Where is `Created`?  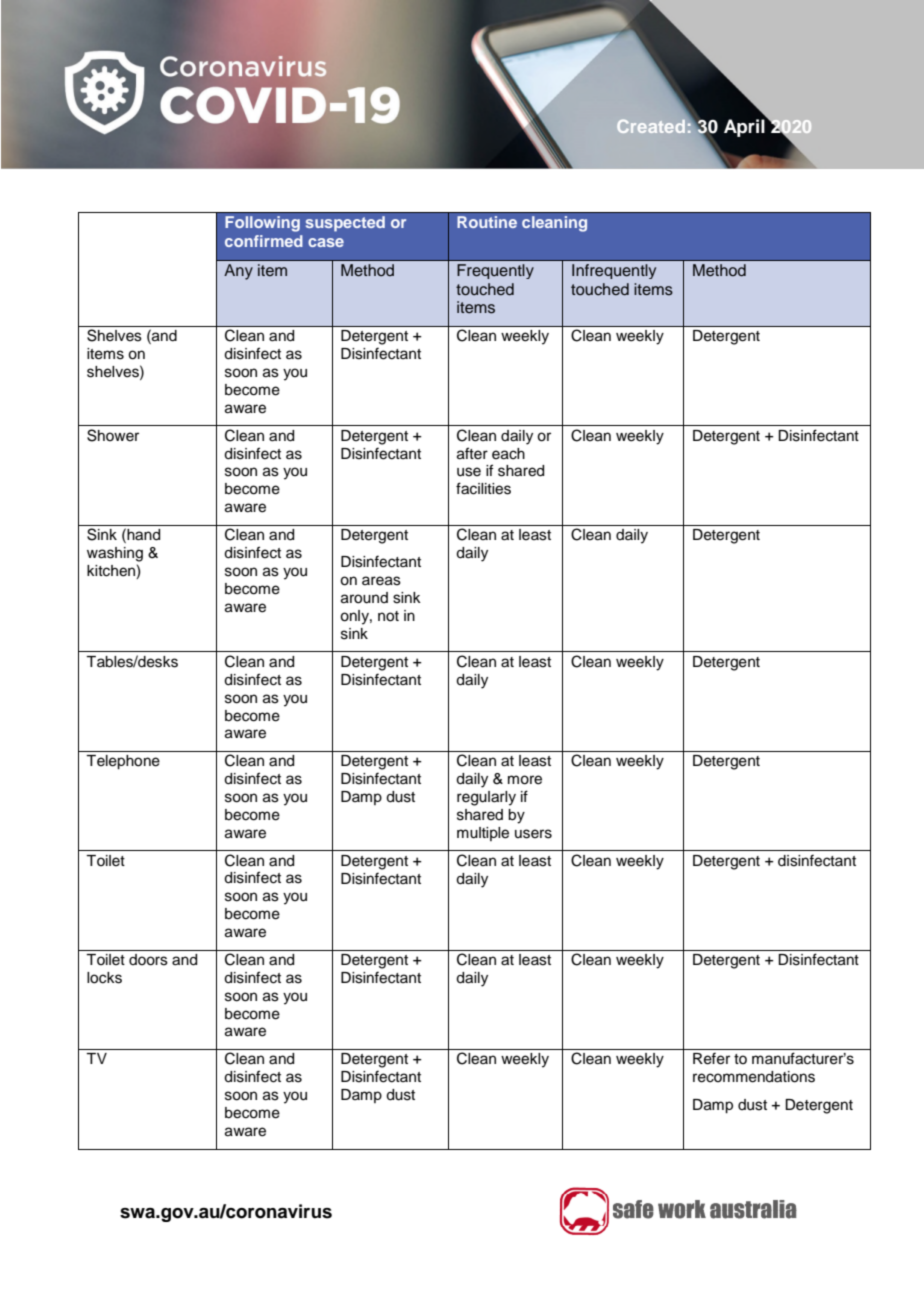
Created is located at coordinates (651, 126).
